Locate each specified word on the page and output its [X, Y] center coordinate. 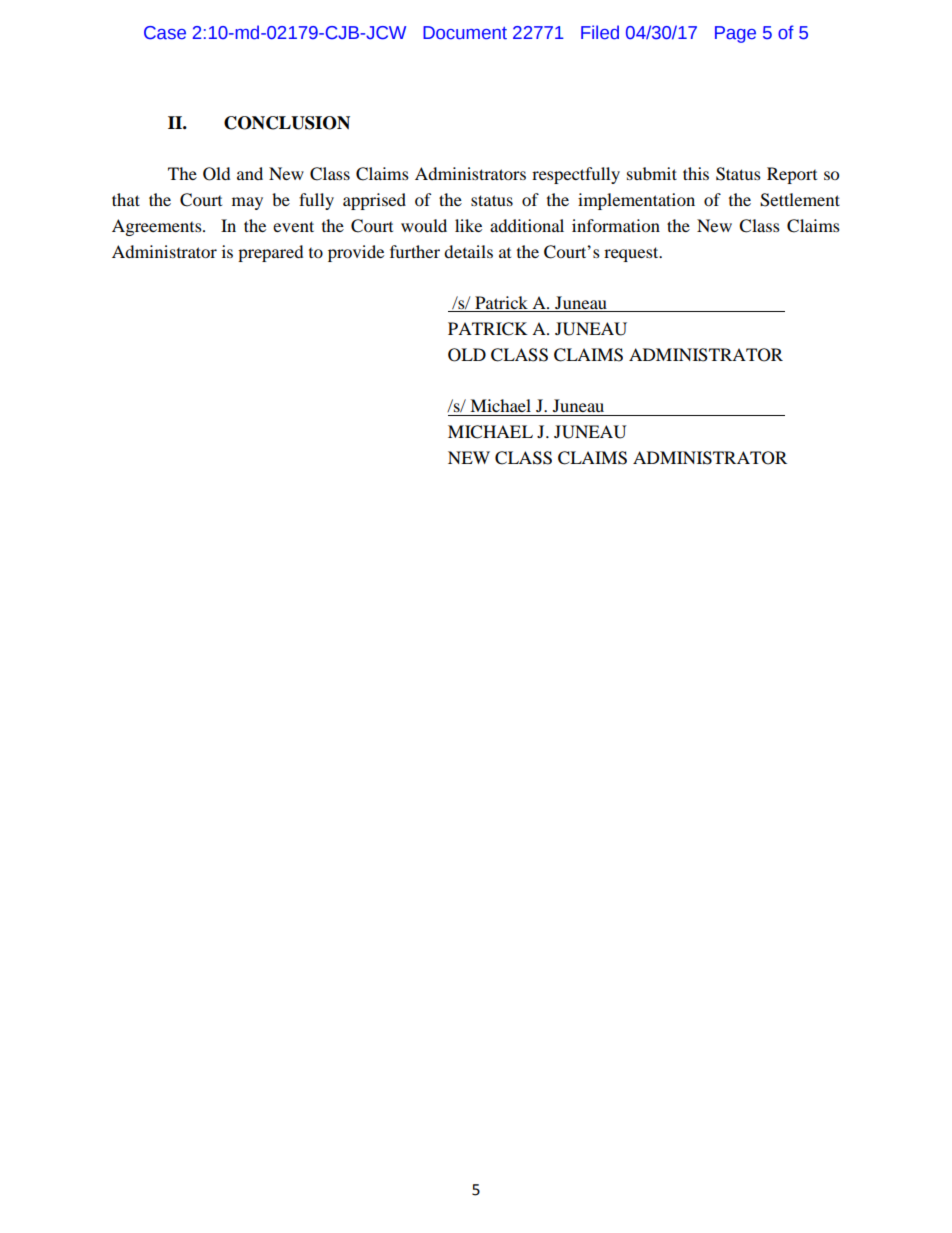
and [250, 173]
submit [652, 173]
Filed [600, 32]
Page [735, 34]
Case [165, 33]
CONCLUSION [287, 123]
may [247, 203]
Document [465, 33]
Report [792, 175]
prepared [270, 253]
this [696, 173]
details [468, 251]
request [632, 254]
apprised [374, 201]
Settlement [800, 200]
